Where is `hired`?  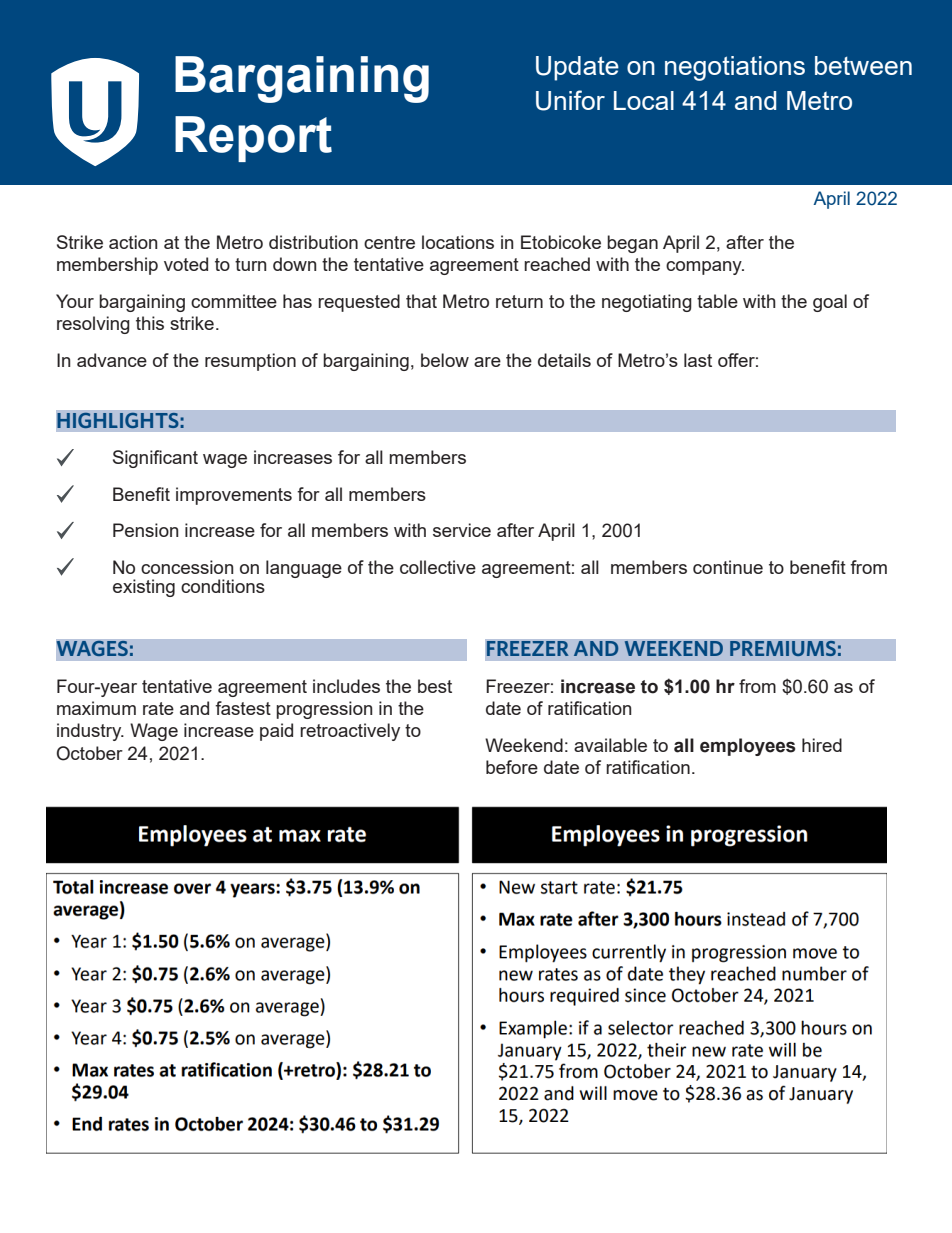 hired is located at coordinates (822, 745).
